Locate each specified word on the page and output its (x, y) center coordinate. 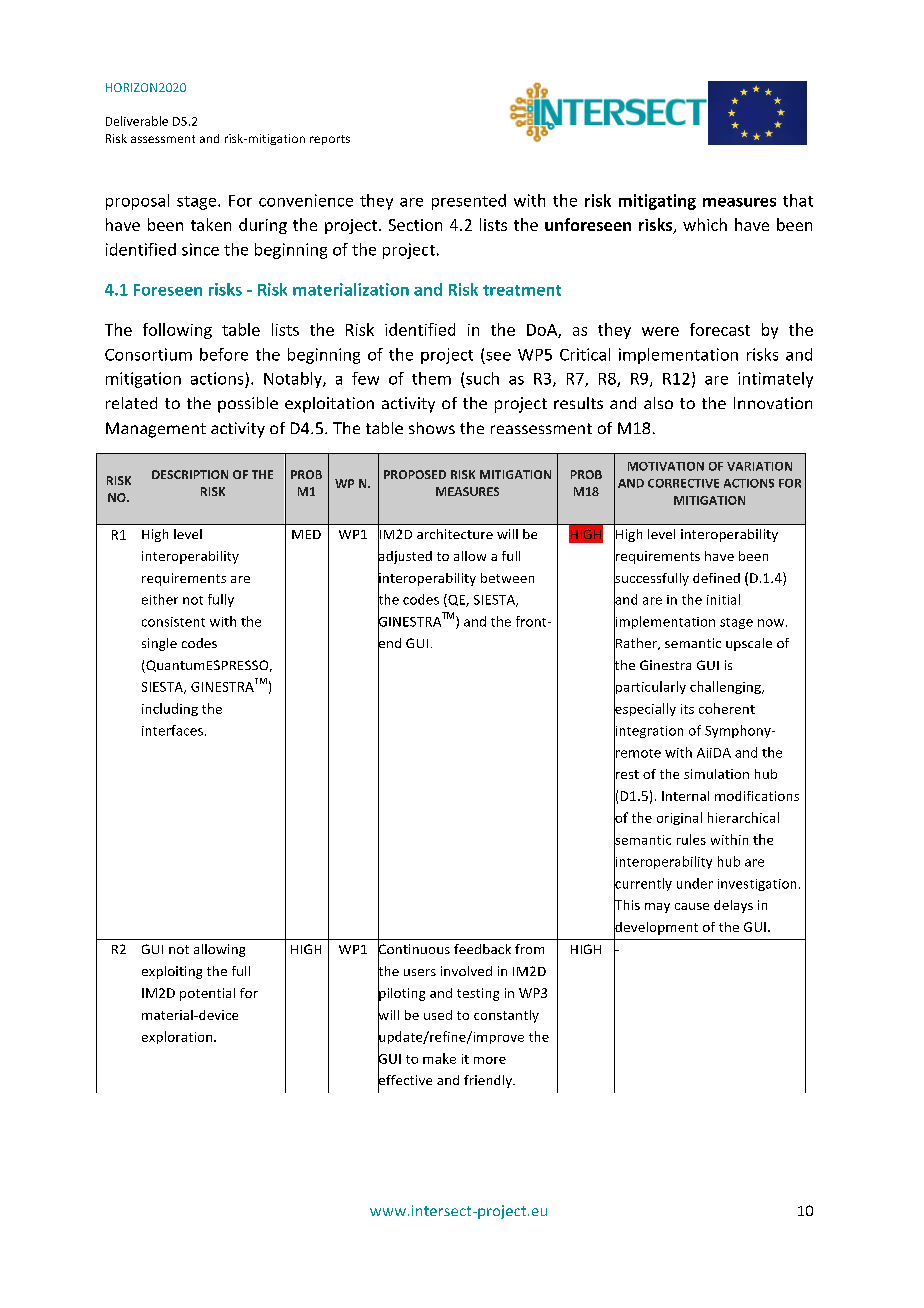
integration (648, 732)
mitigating (657, 202)
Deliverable (137, 121)
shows (432, 428)
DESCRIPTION (190, 474)
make (439, 1058)
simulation (716, 774)
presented (469, 202)
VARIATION (759, 466)
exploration (178, 1037)
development (656, 928)
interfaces (172, 730)
